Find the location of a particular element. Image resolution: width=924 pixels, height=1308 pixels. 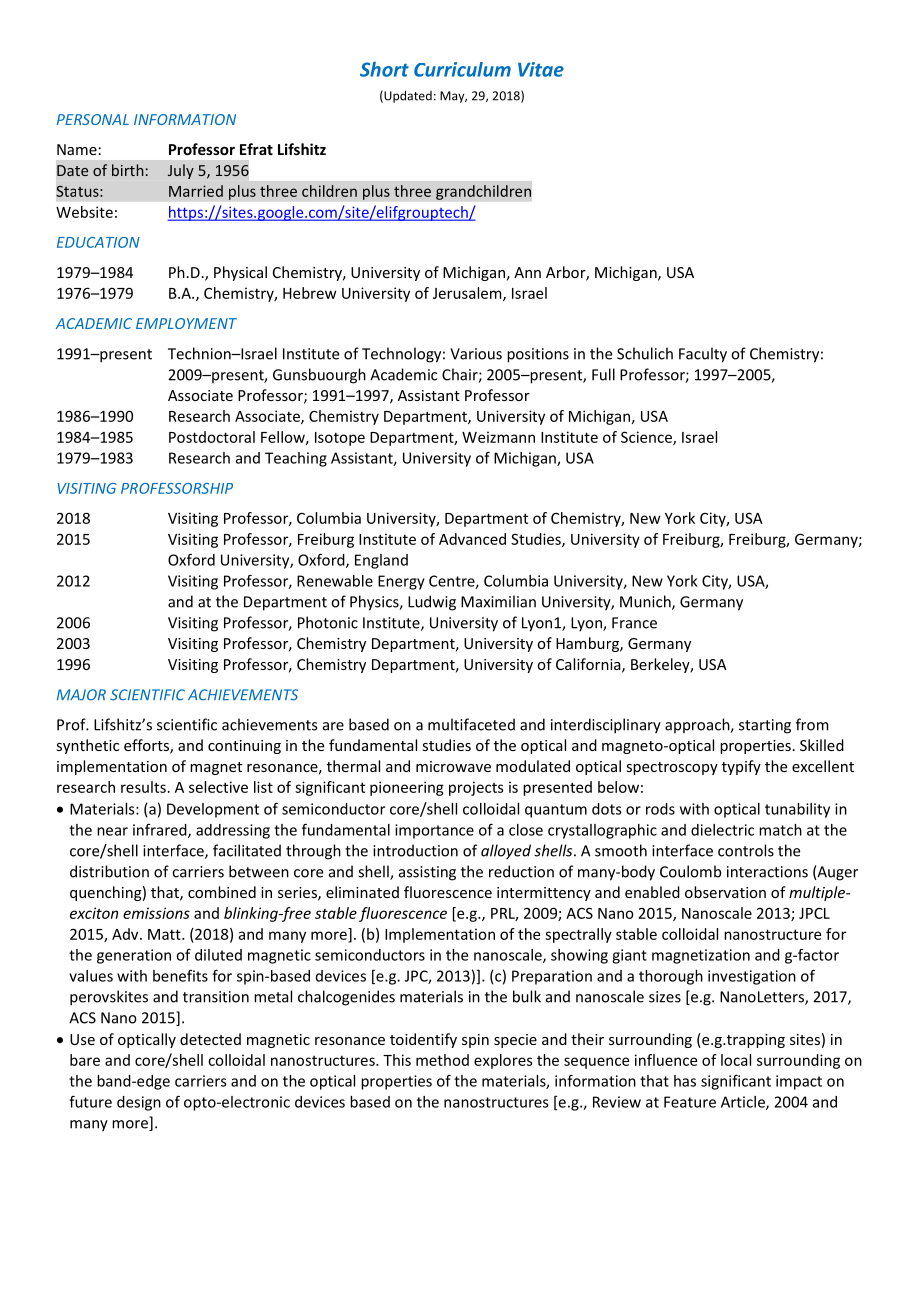

PERSONAL is located at coordinates (93, 119).
